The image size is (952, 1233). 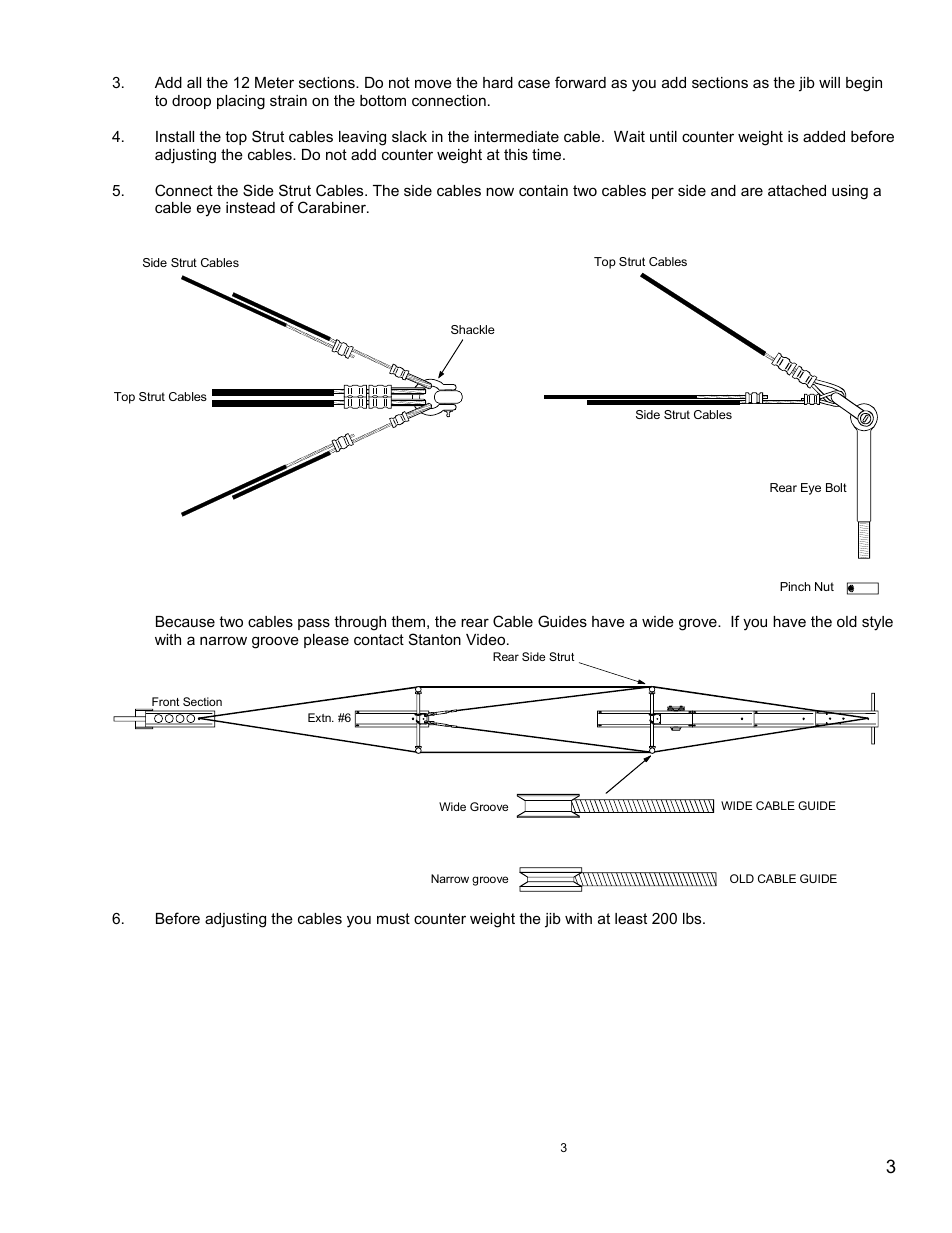 What do you see at coordinates (473, 329) in the screenshot?
I see `Shackle` at bounding box center [473, 329].
